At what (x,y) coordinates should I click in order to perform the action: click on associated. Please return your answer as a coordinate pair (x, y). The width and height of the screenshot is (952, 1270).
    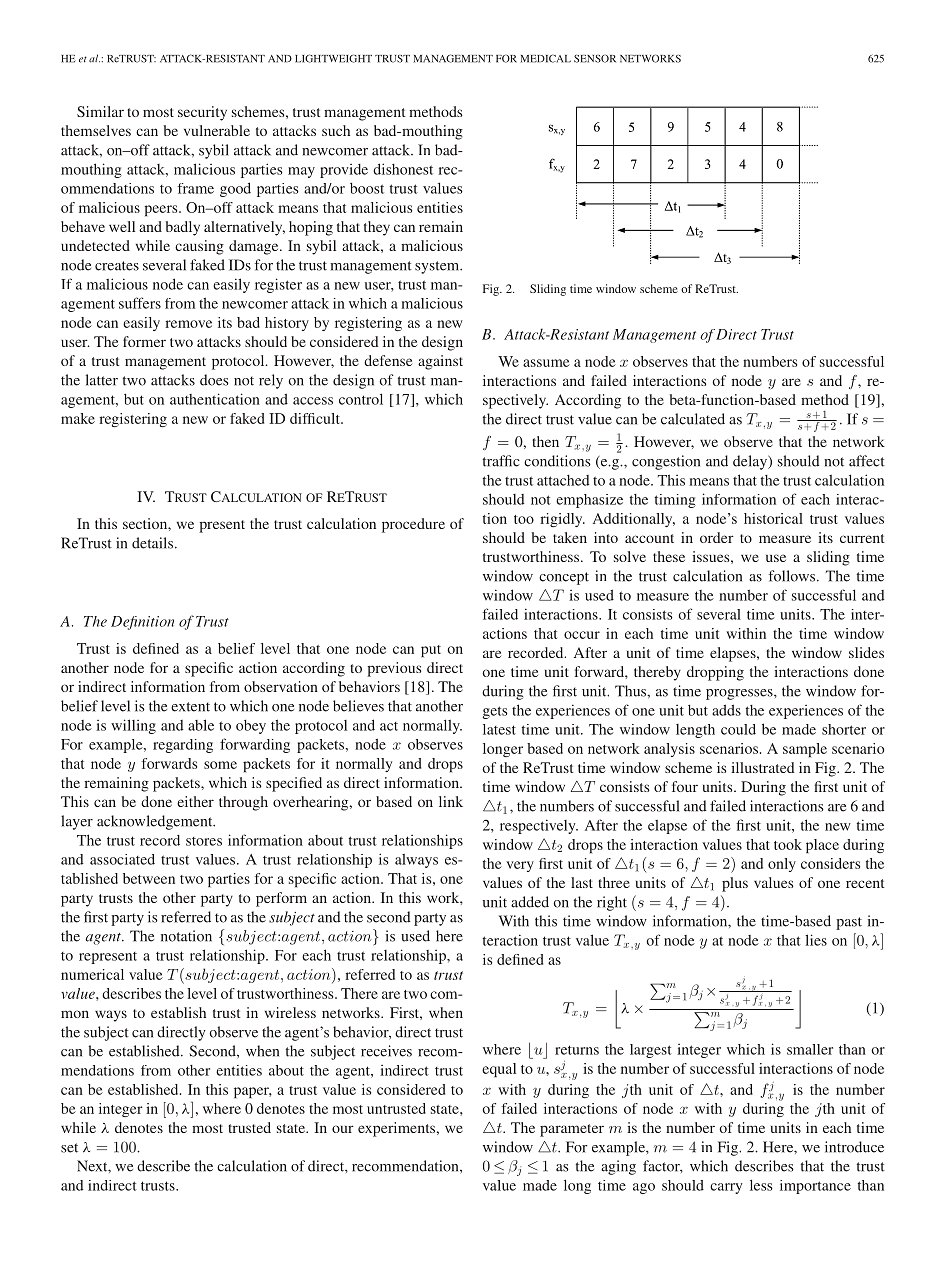
    Looking at the image, I should click on (122, 859).
